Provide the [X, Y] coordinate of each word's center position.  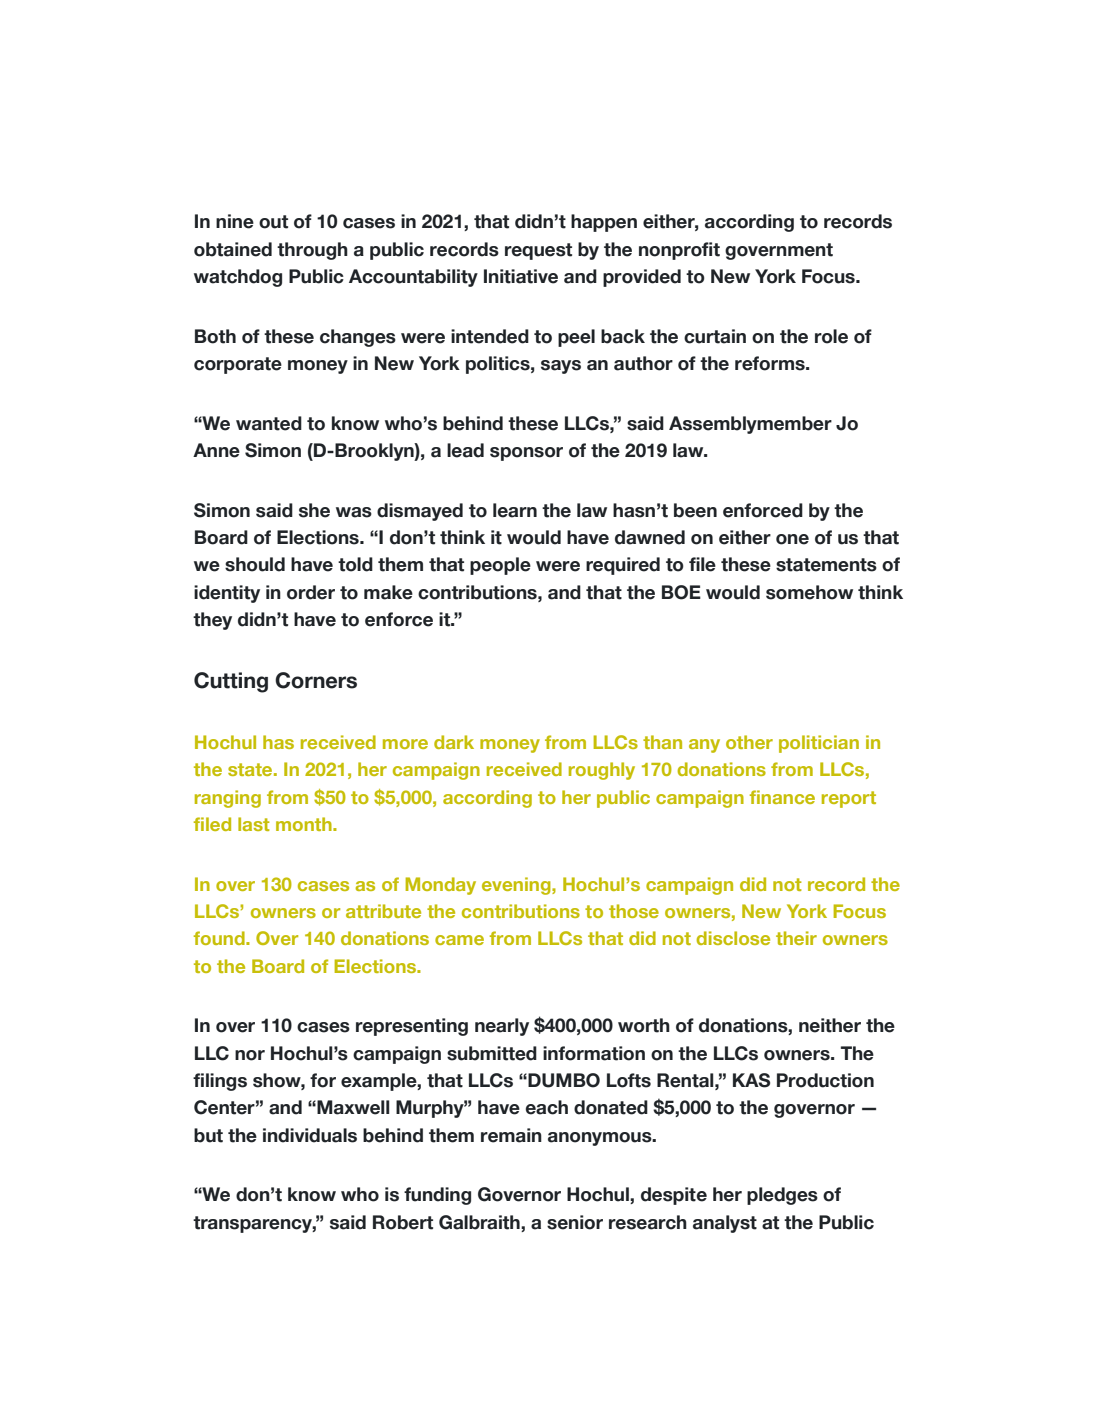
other [749, 742]
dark [454, 742]
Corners [316, 680]
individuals [310, 1135]
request [538, 251]
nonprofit [679, 251]
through [312, 251]
